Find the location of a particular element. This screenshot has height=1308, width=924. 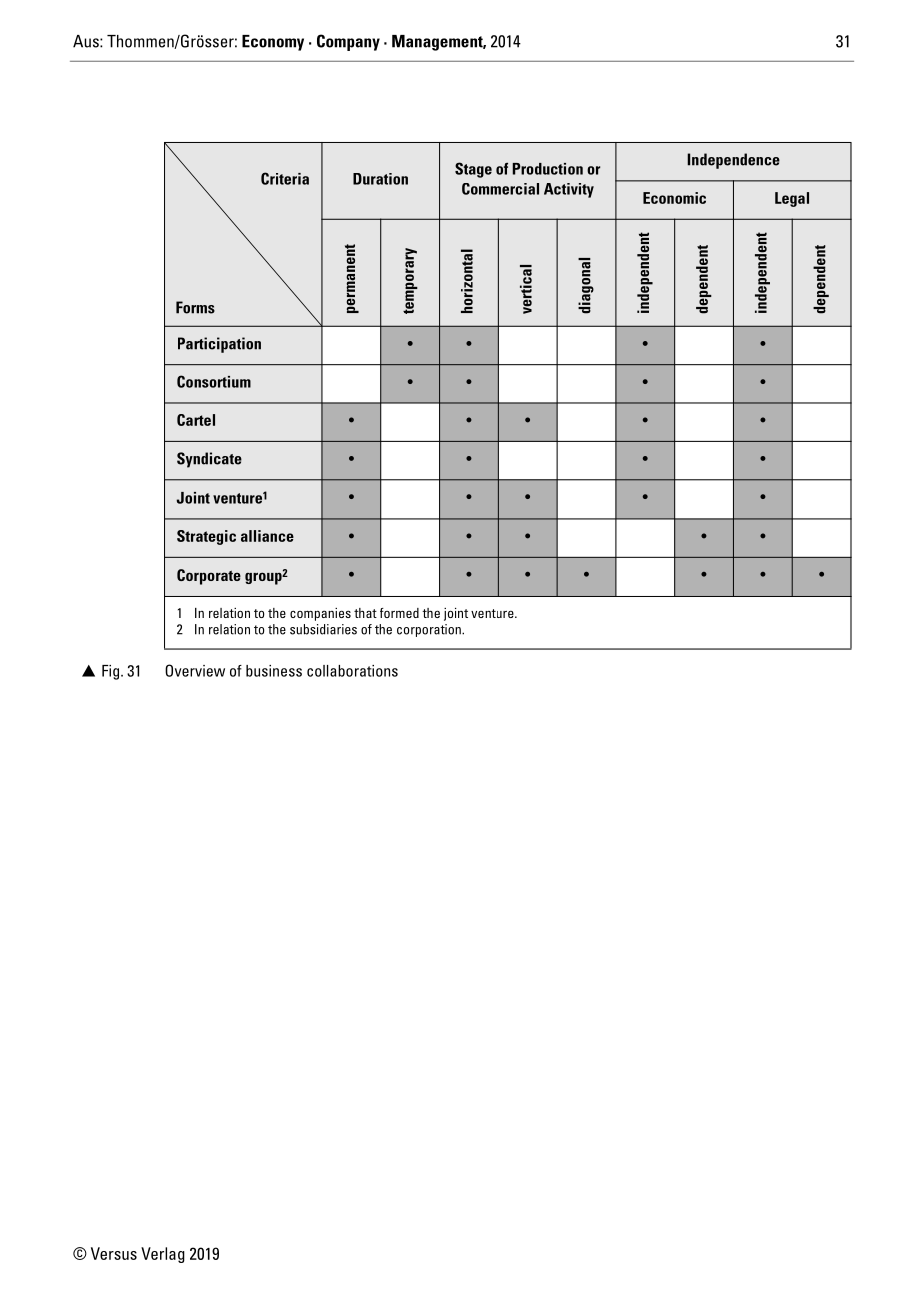

Overview is located at coordinates (195, 670).
